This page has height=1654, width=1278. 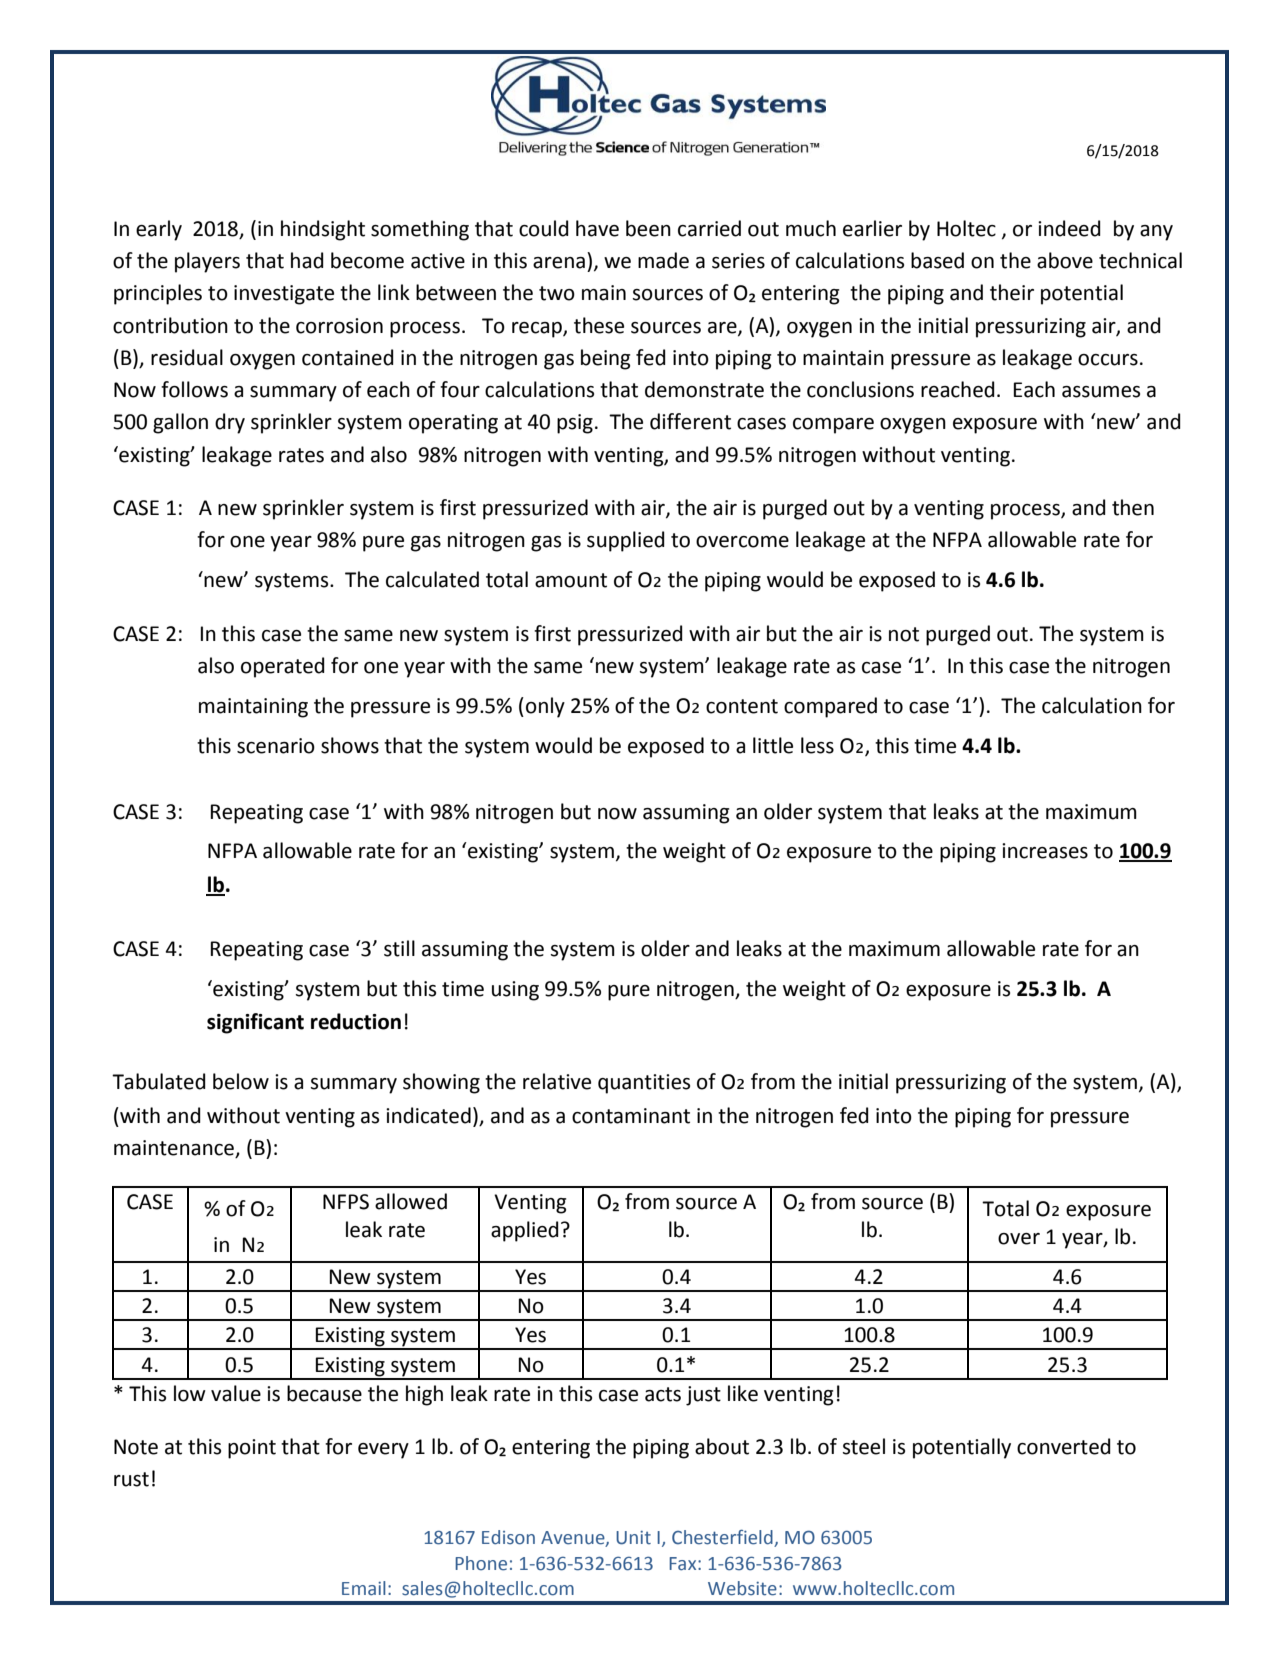 I want to click on contaminant, so click(x=631, y=1116).
